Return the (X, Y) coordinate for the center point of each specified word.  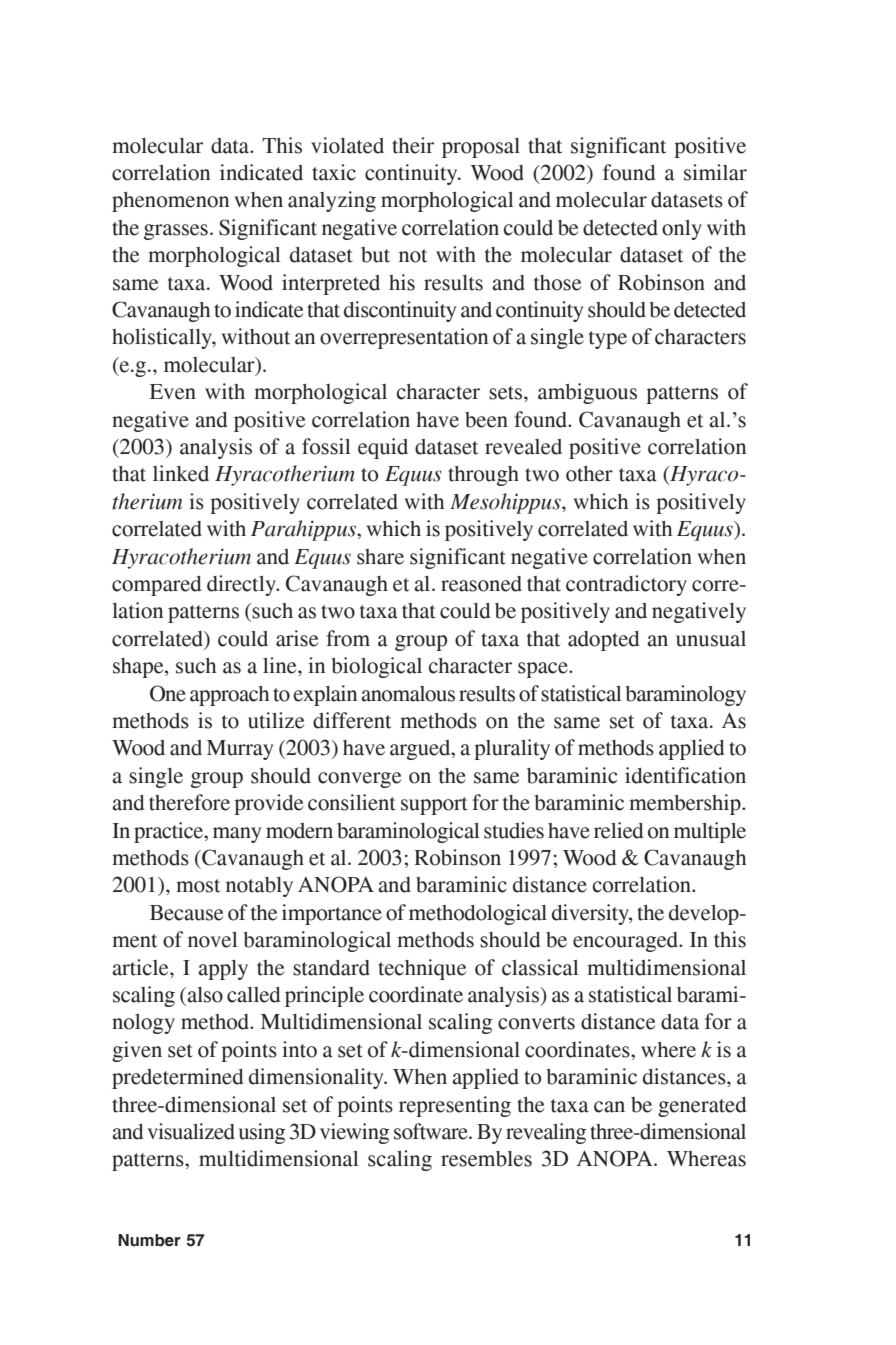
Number (149, 1240)
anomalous (408, 694)
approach (229, 696)
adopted (604, 641)
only (682, 230)
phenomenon (170, 202)
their (413, 145)
